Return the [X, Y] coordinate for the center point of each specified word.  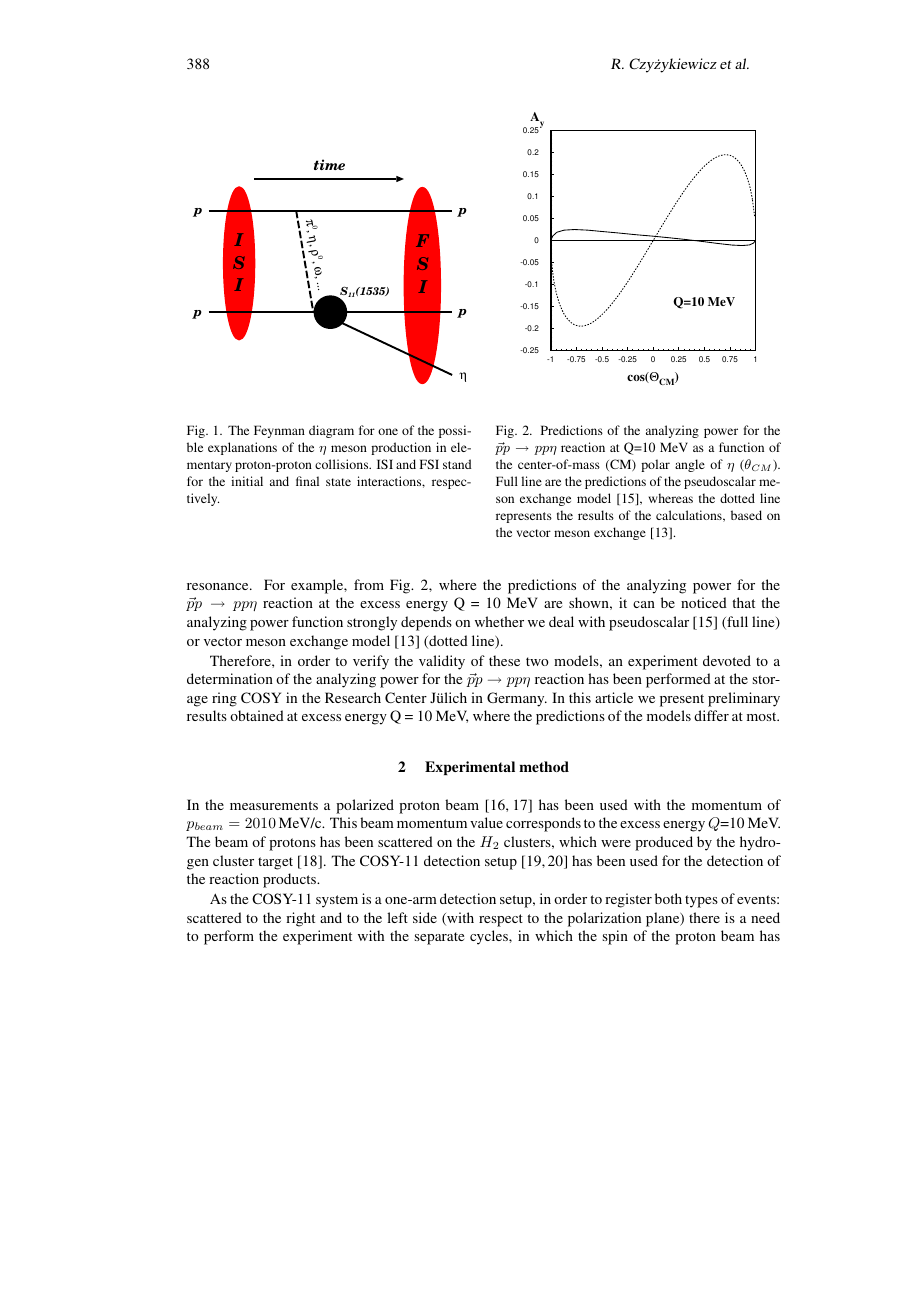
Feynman [279, 431]
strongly [372, 623]
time [329, 164]
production [401, 448]
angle [690, 465]
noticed [704, 602]
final [307, 481]
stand [457, 464]
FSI [429, 464]
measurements [274, 805]
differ [711, 715]
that [743, 602]
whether [499, 621]
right [300, 919]
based [746, 515]
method [544, 766]
